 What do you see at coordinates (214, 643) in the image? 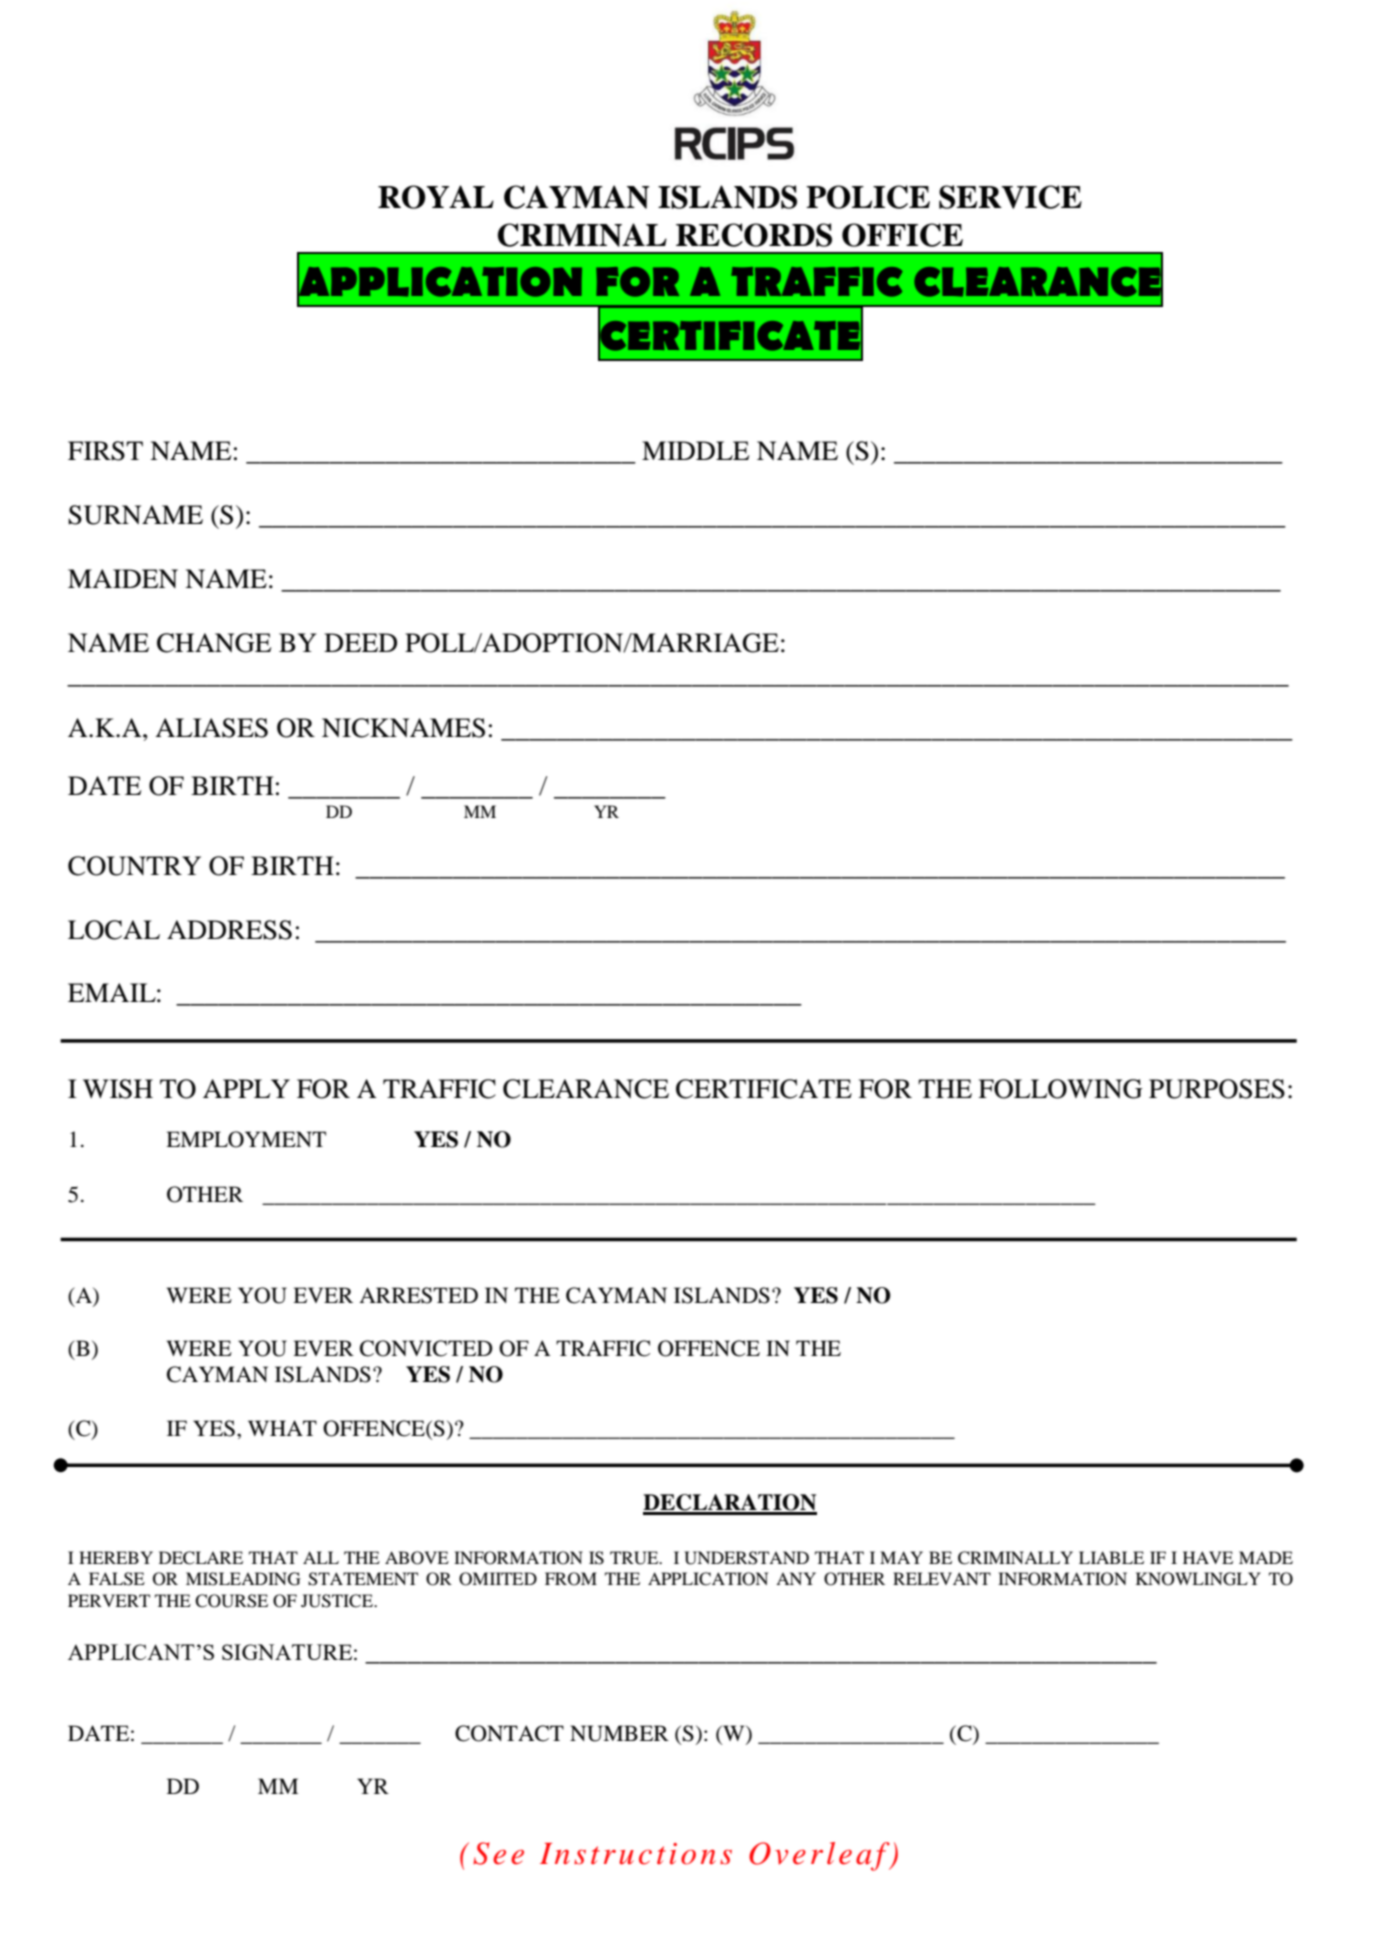
I see `CHANGE` at bounding box center [214, 643].
